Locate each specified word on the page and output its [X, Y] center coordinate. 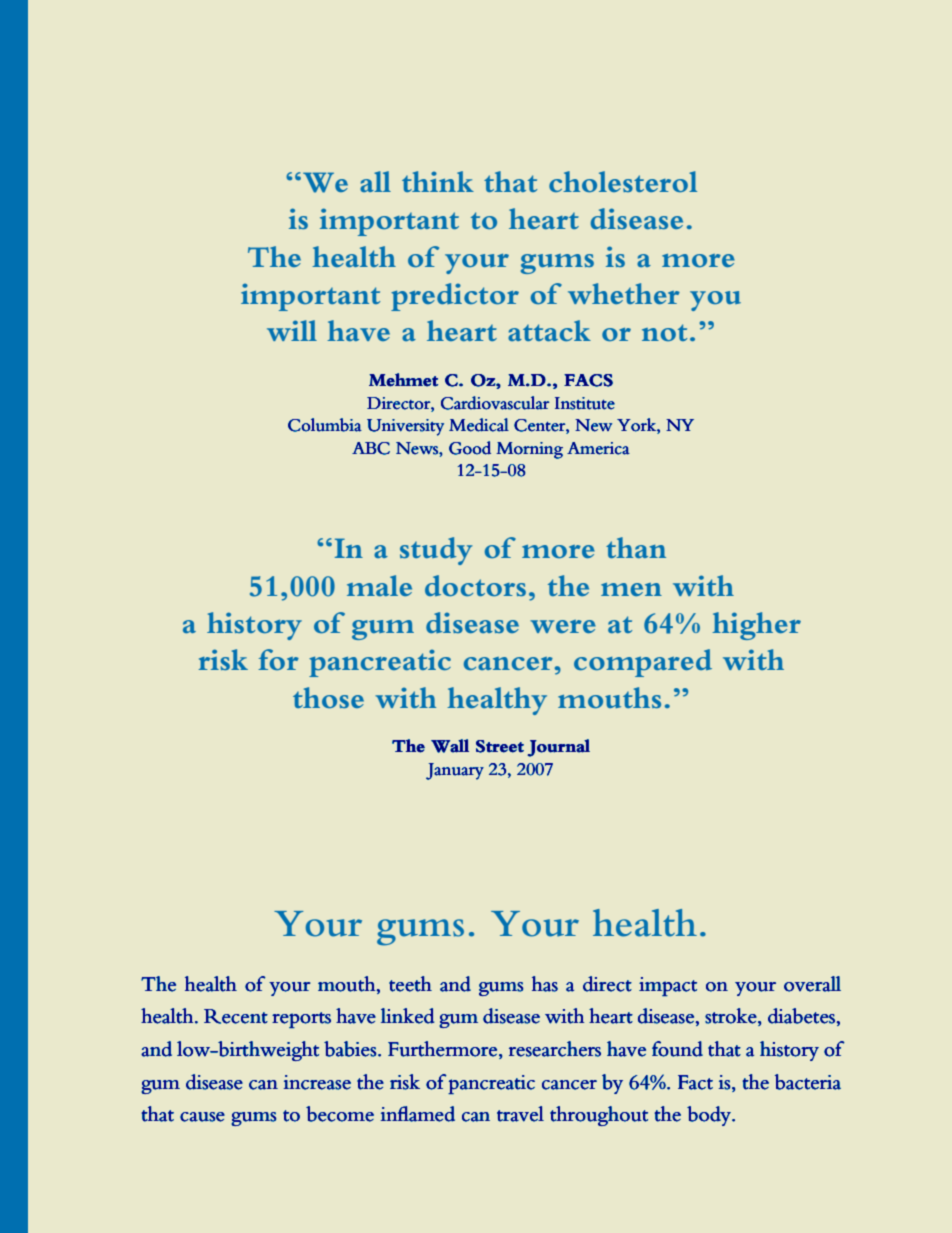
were [563, 626]
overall [812, 984]
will [292, 330]
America [598, 448]
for [278, 659]
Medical [479, 425]
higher [756, 626]
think [438, 181]
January [455, 771]
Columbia [325, 425]
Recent [236, 1016]
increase [317, 1082]
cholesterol [623, 181]
